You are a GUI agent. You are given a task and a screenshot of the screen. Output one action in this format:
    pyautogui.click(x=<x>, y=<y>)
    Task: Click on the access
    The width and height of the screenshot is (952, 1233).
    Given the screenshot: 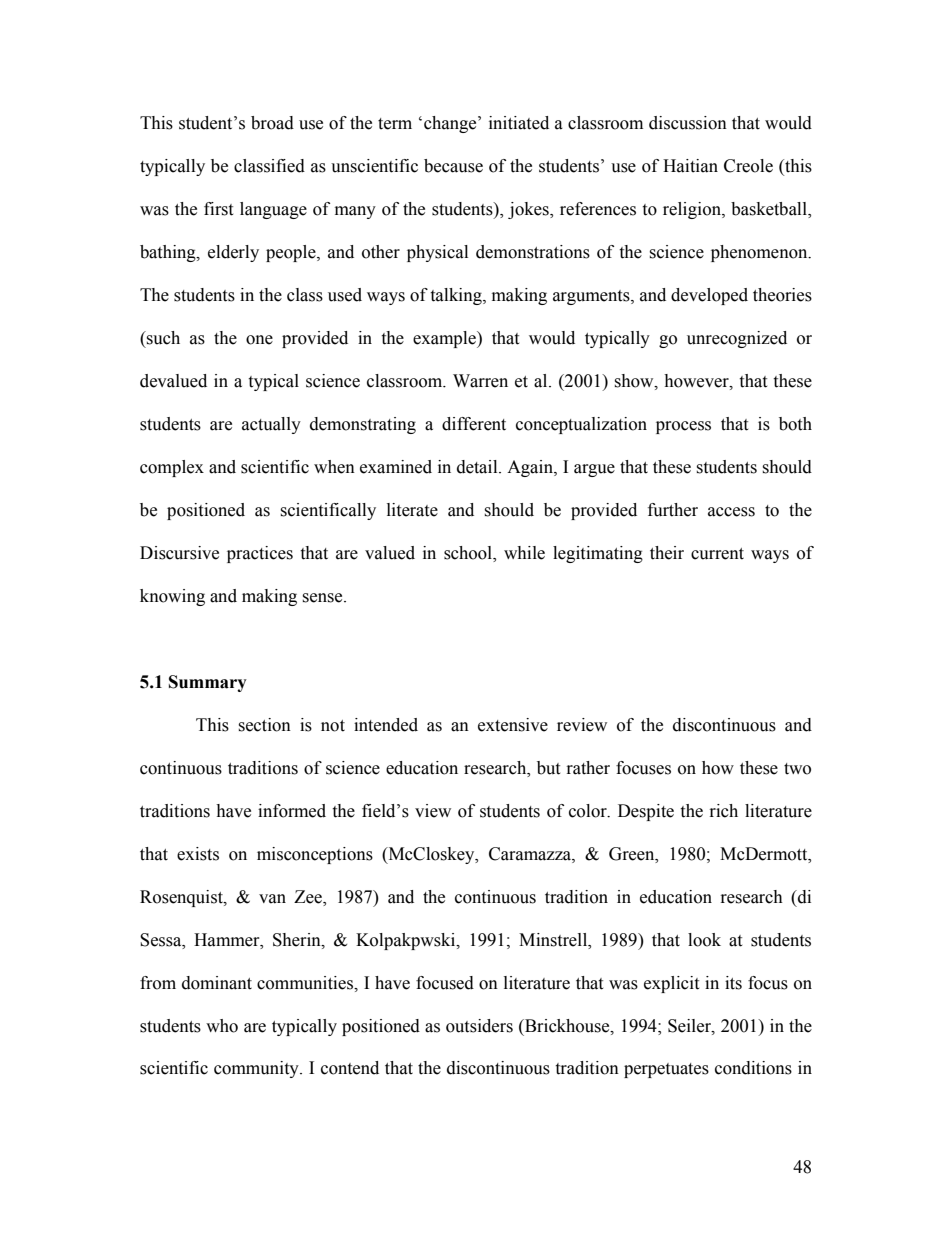 What is the action you would take?
    pyautogui.click(x=731, y=512)
